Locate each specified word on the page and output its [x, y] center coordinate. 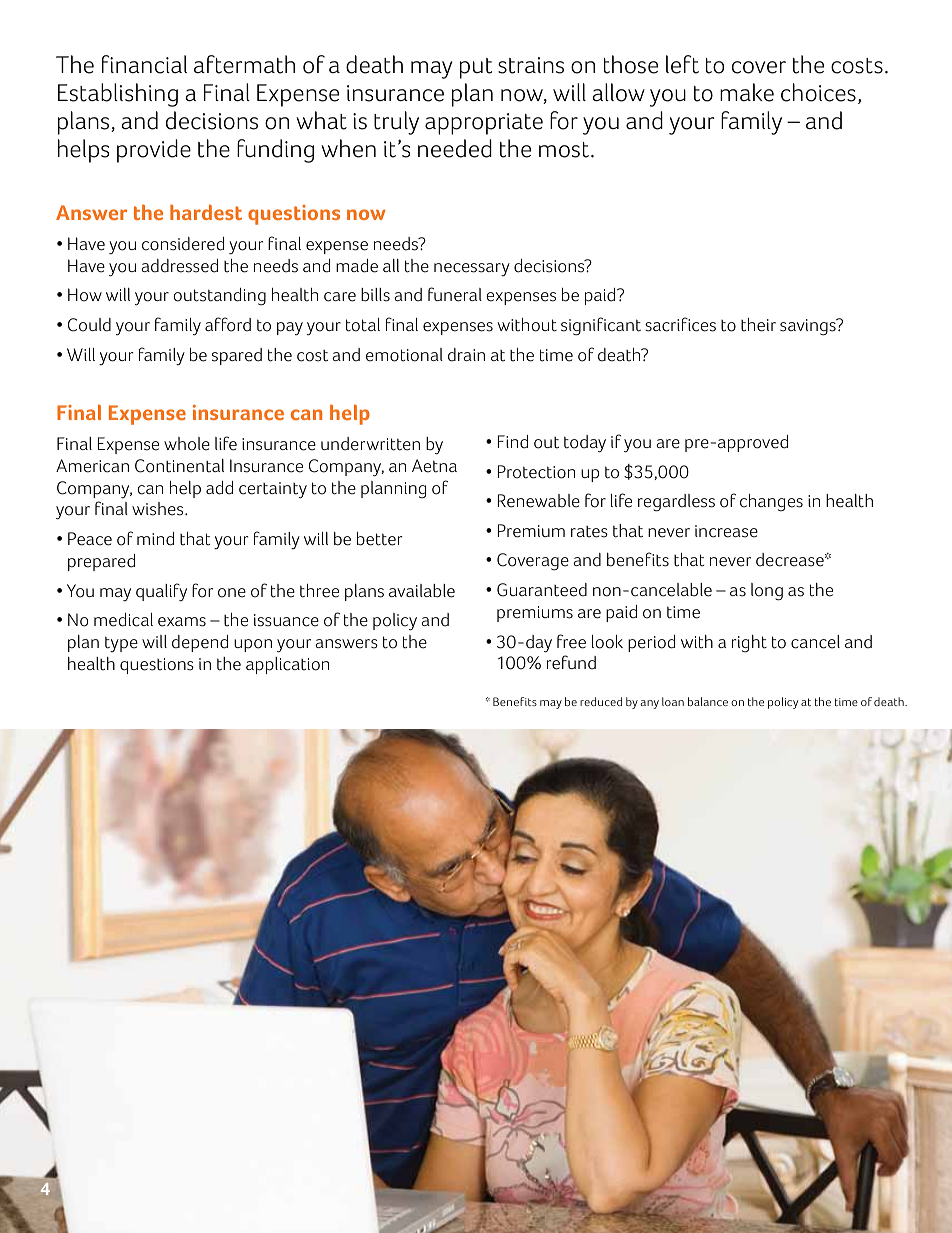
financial [144, 64]
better [379, 539]
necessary [472, 269]
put [476, 68]
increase [726, 531]
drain [466, 355]
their [758, 325]
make [747, 92]
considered [183, 244]
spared [237, 356]
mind [155, 539]
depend [200, 643]
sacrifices [680, 324]
